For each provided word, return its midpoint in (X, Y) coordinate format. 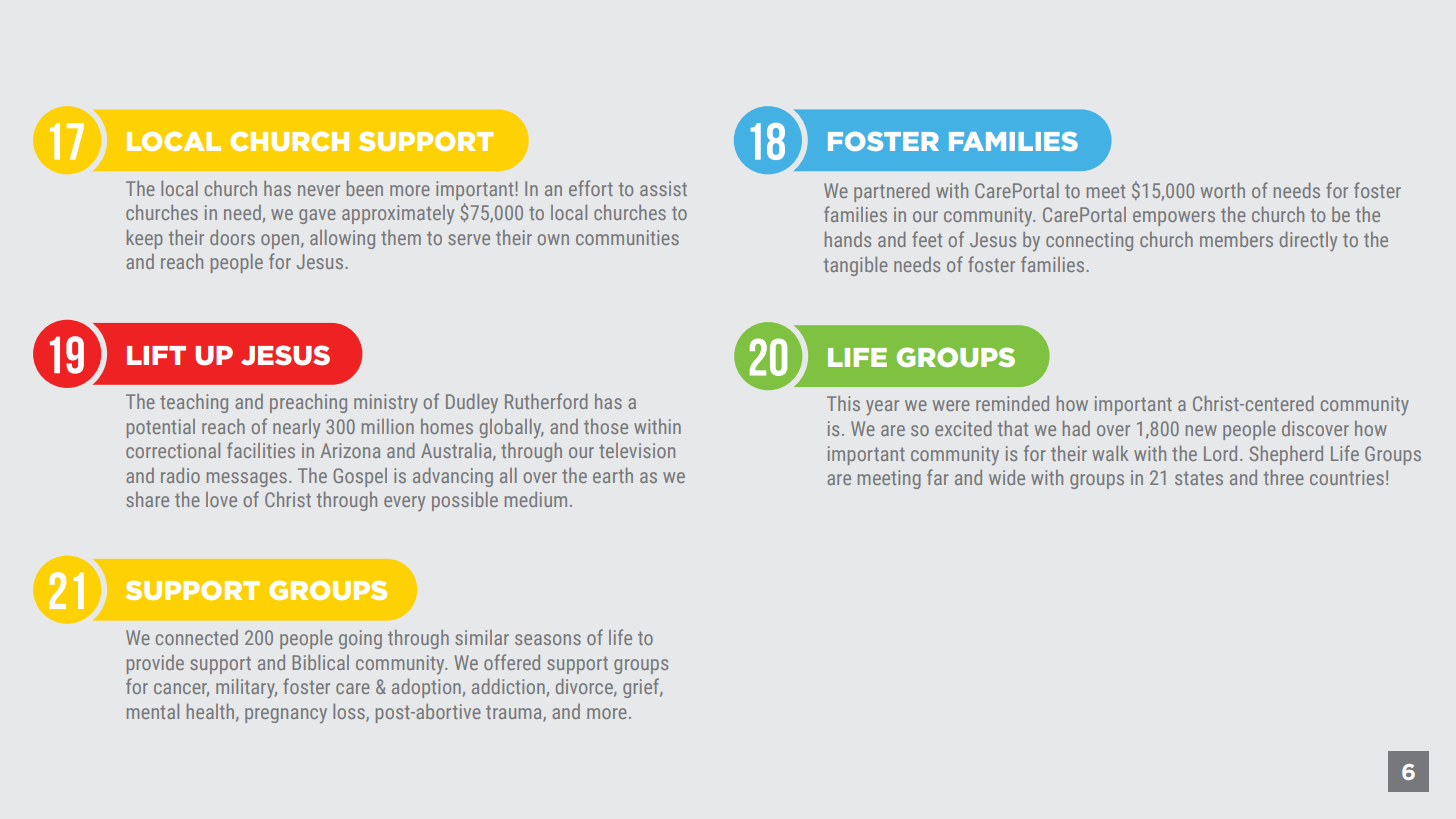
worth (1223, 190)
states (1199, 478)
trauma (515, 713)
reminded (1012, 403)
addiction (508, 686)
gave (317, 216)
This (843, 403)
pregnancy (286, 716)
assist (663, 188)
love (221, 499)
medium (536, 499)
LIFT (156, 355)
